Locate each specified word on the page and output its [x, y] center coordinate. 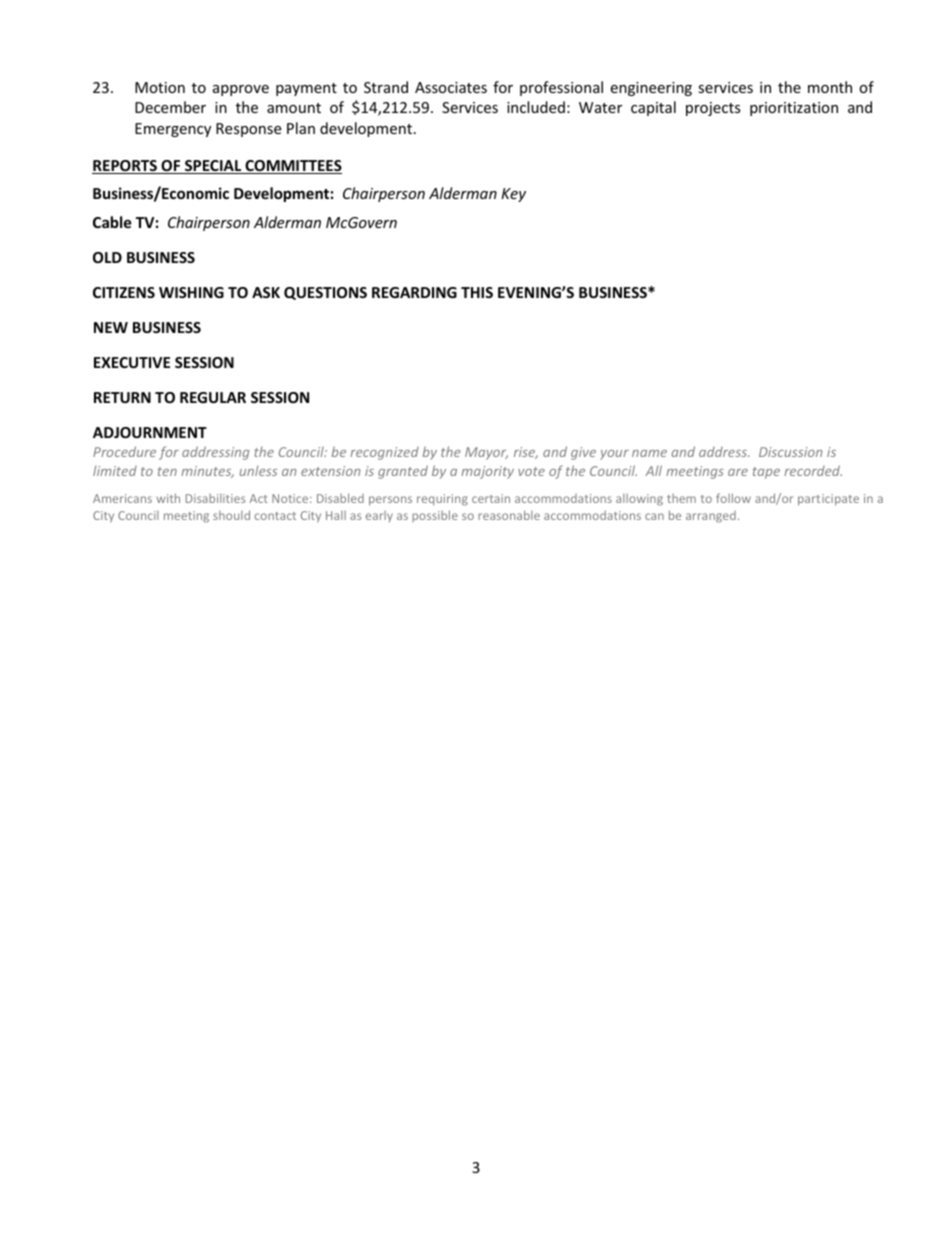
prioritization [794, 109]
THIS [477, 292]
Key [513, 195]
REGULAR [213, 397]
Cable [112, 222]
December [170, 107]
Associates [451, 87]
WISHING [191, 292]
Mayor [486, 453]
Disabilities [215, 498]
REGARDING [414, 292]
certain [491, 498]
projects [713, 109]
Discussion [790, 452]
